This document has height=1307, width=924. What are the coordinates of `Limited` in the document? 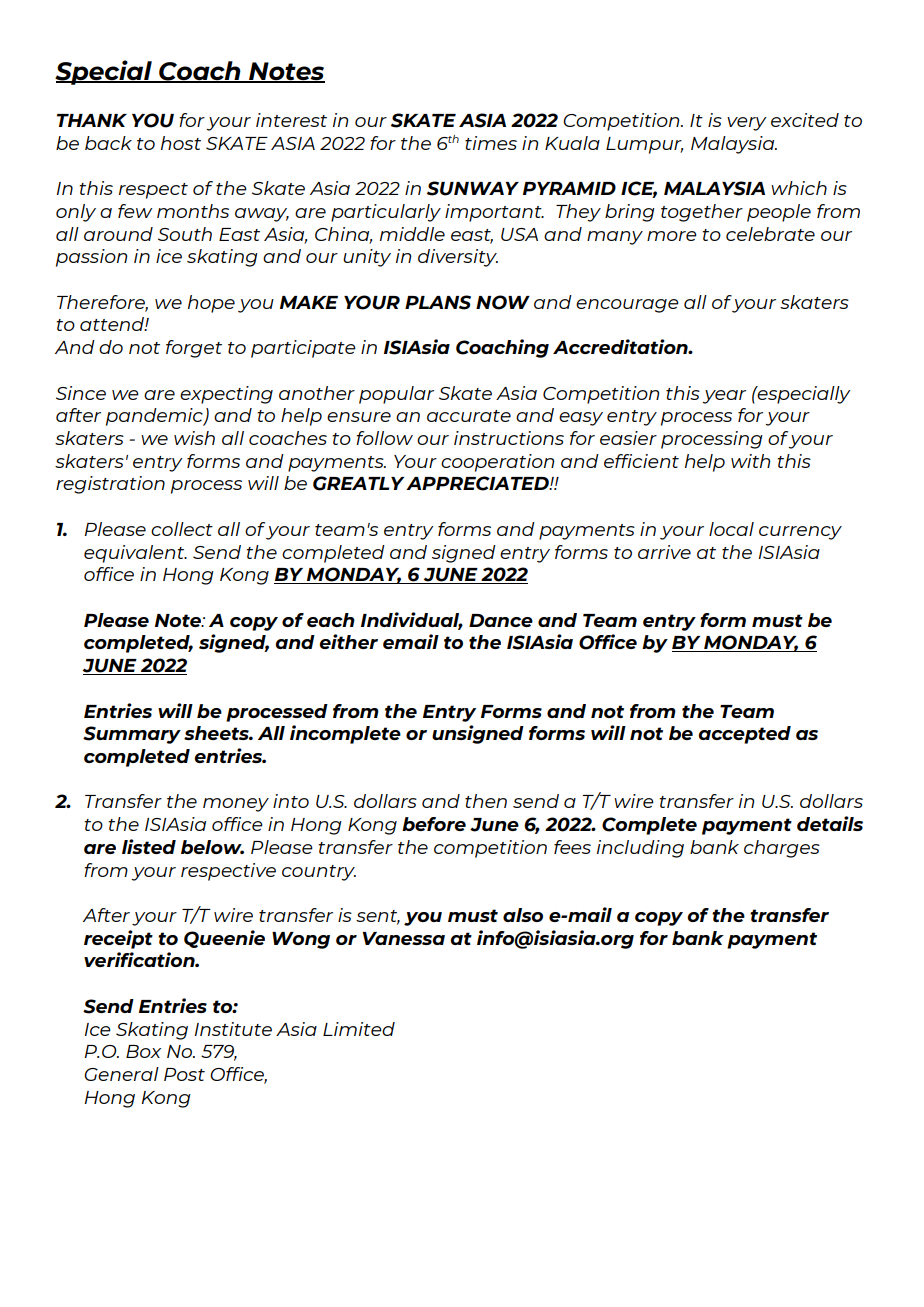 It's located at (359, 1029).
